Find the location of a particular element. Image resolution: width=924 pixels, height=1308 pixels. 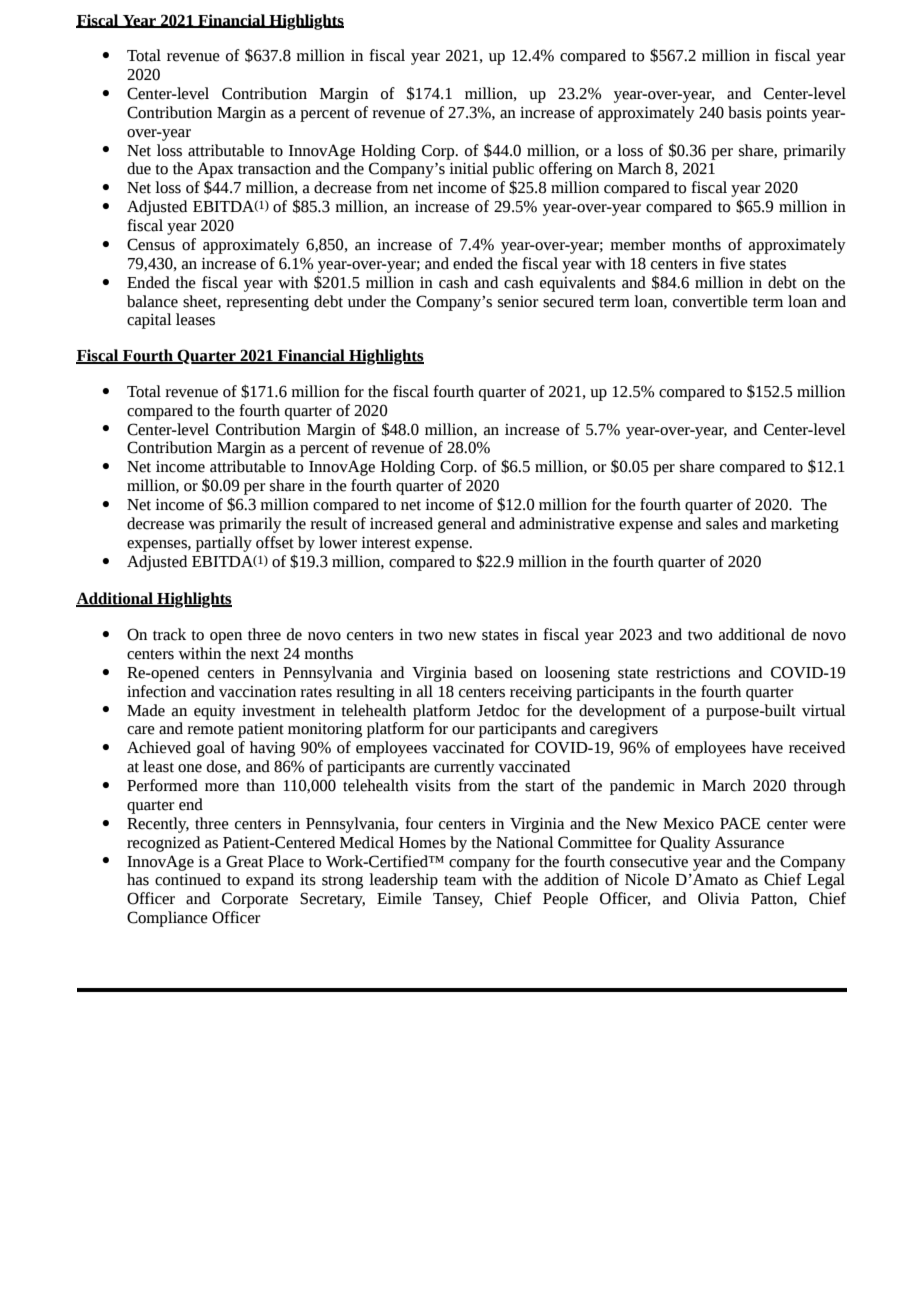

general is located at coordinates (462, 525).
